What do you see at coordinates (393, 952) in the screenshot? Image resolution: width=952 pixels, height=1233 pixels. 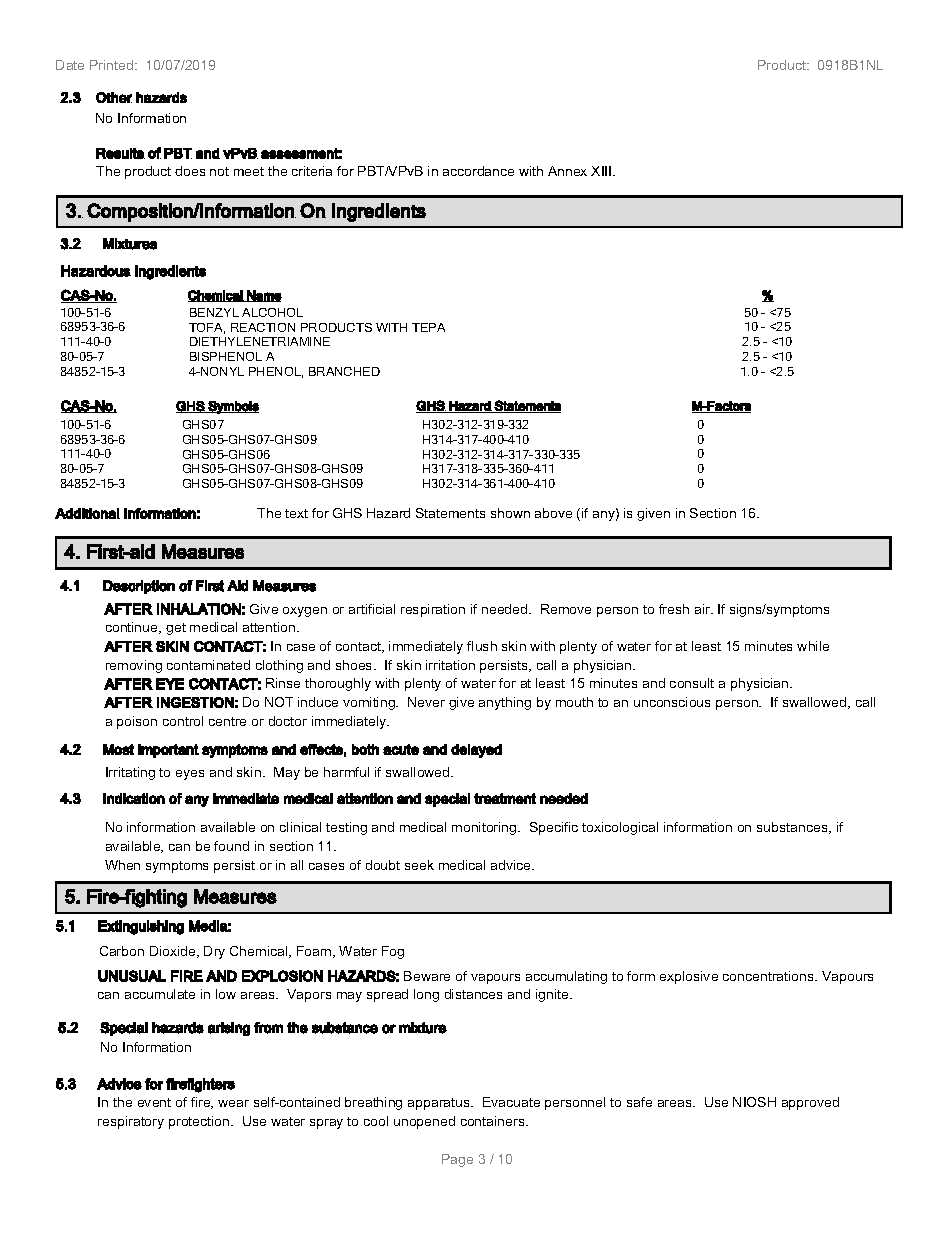 I see `Fog` at bounding box center [393, 952].
